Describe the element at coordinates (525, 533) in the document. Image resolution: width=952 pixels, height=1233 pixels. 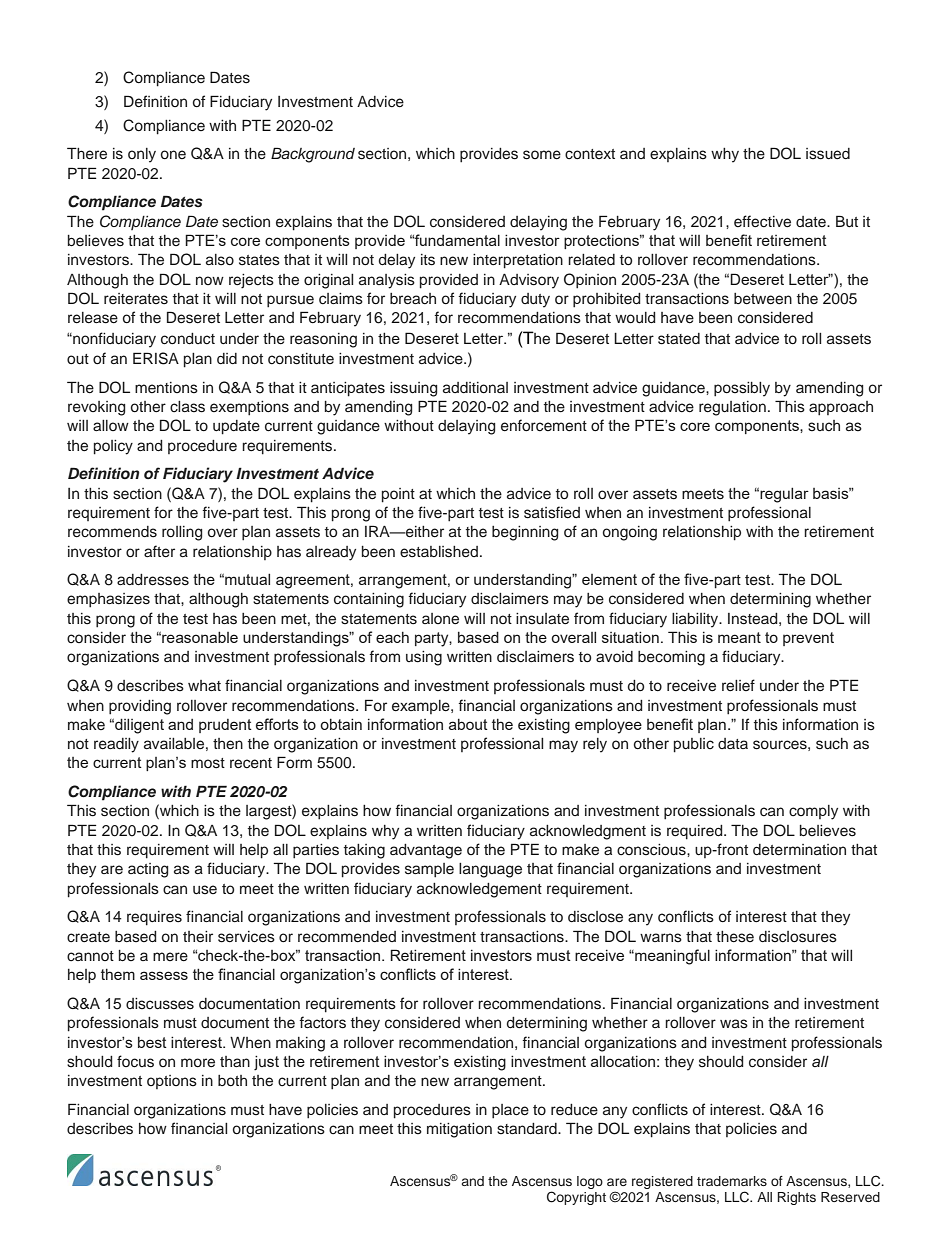
I see `beginning` at that location.
